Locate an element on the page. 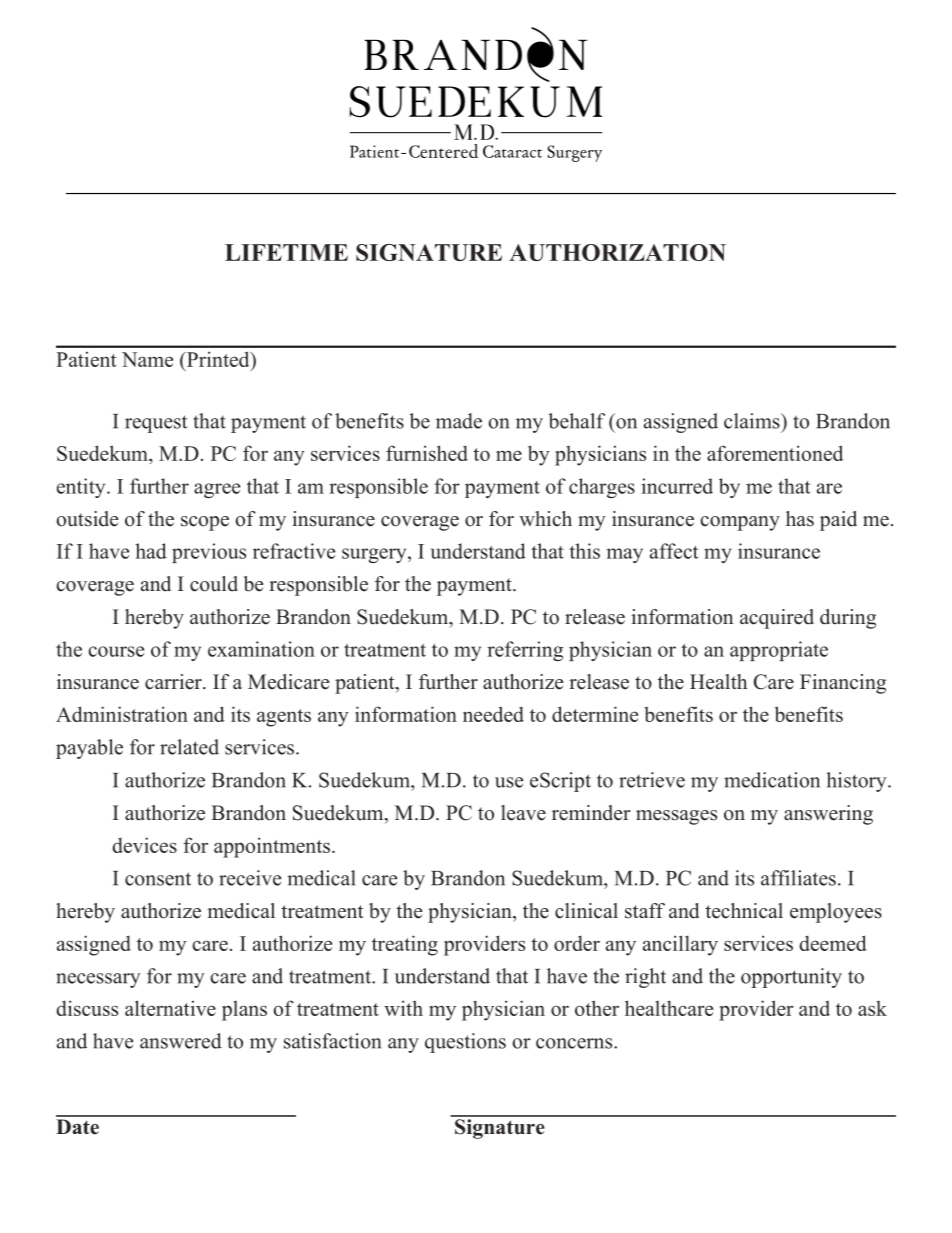 This document has height=1233, width=952. referring is located at coordinates (525, 651).
